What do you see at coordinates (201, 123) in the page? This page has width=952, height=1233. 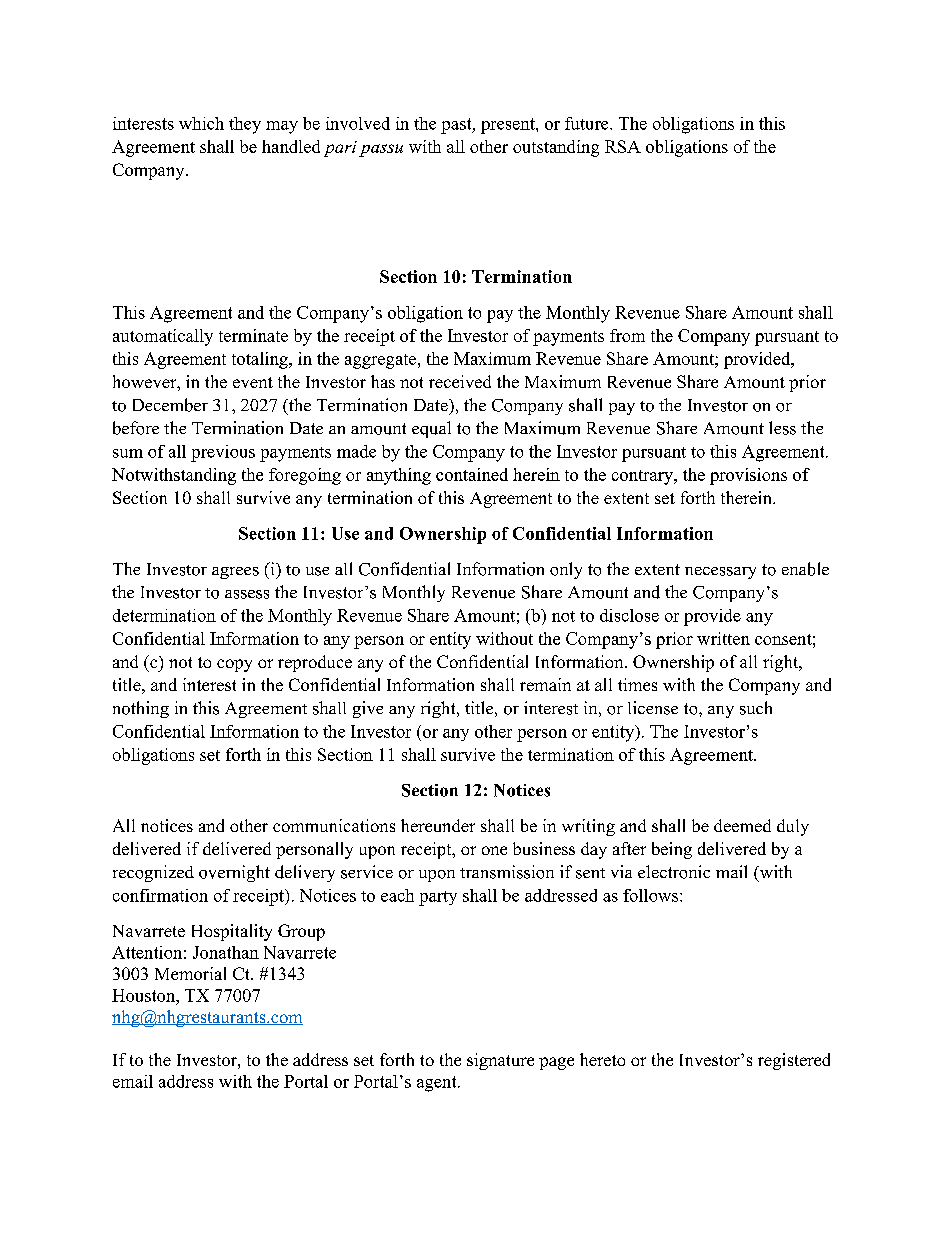 I see `which` at bounding box center [201, 123].
